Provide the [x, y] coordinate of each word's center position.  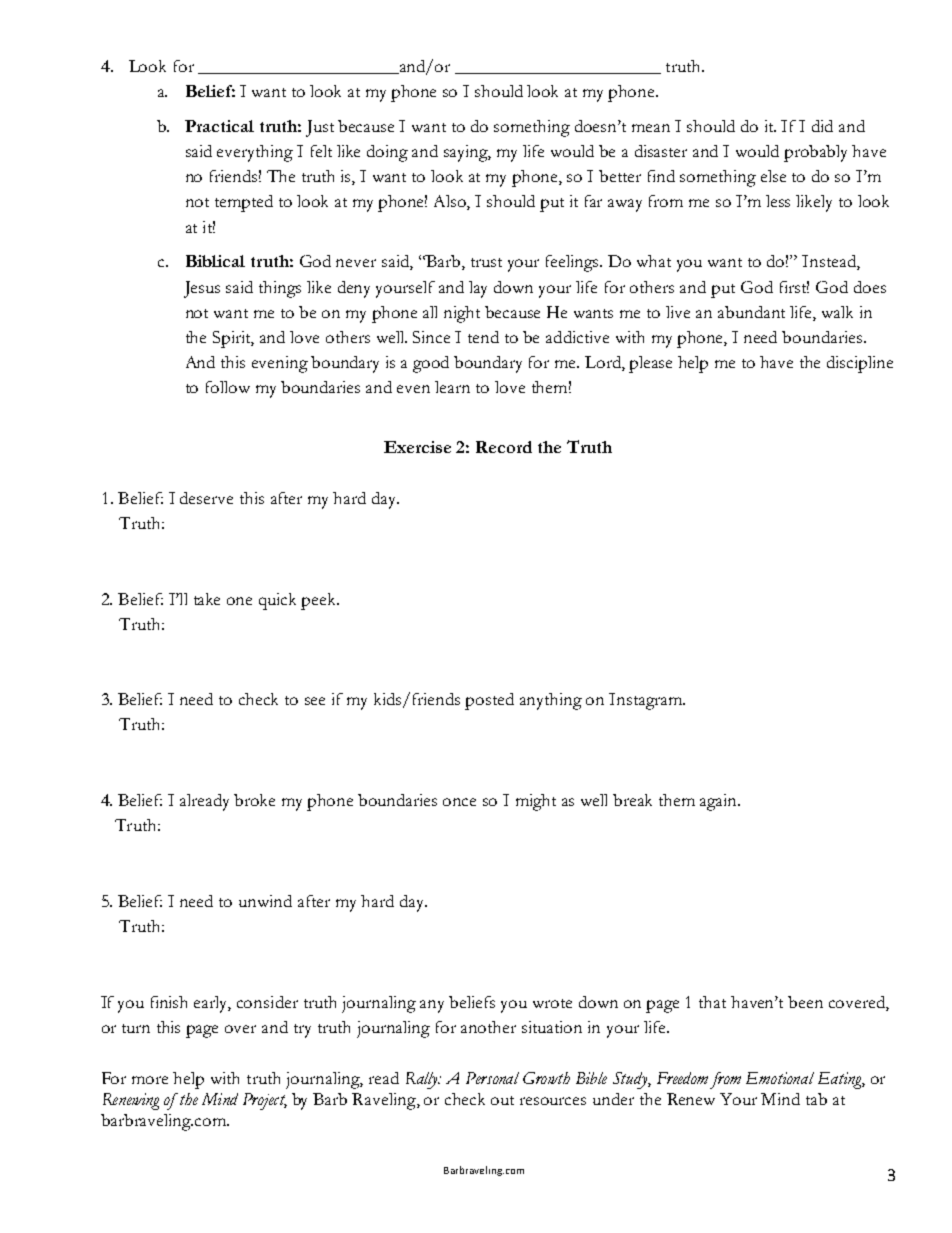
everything [255, 153]
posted [489, 701]
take [207, 599]
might [536, 802]
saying [467, 153]
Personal [492, 1078]
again [720, 802]
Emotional [780, 1078]
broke [254, 800]
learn [452, 387]
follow [228, 387]
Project [265, 1101]
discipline [860, 364]
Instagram [647, 701]
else [773, 176]
